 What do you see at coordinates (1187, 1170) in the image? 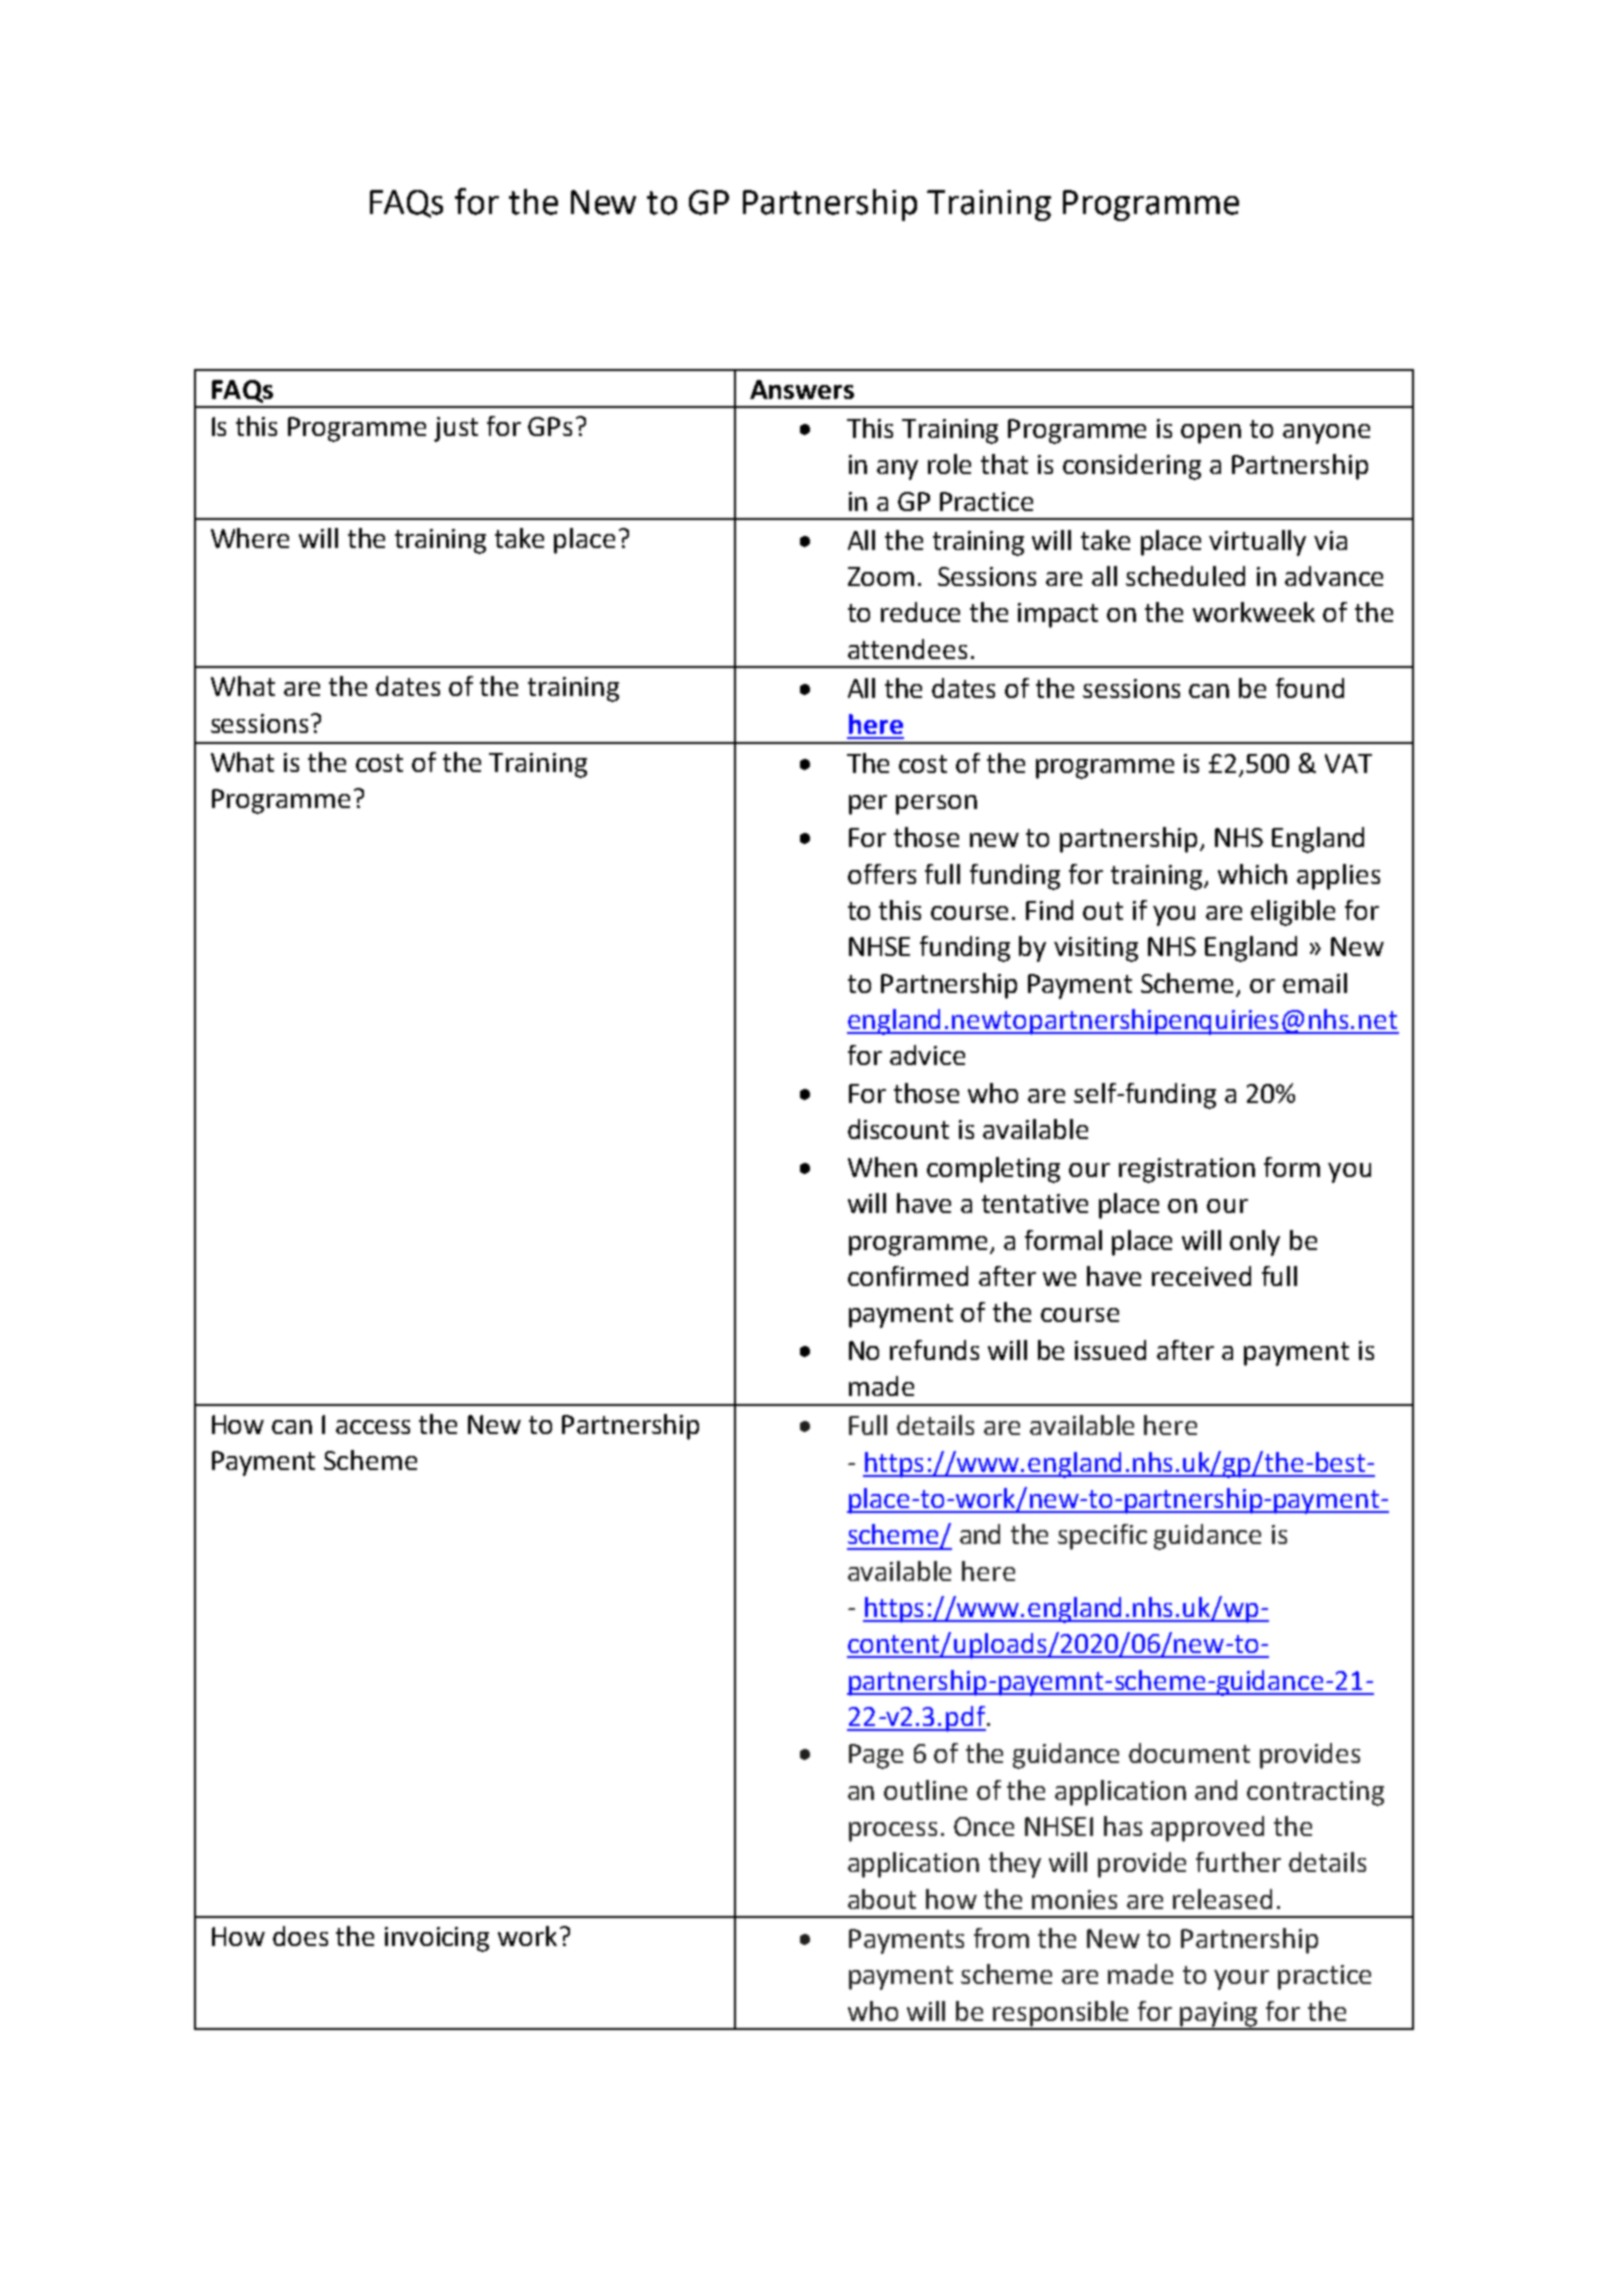
I see `registration` at bounding box center [1187, 1170].
